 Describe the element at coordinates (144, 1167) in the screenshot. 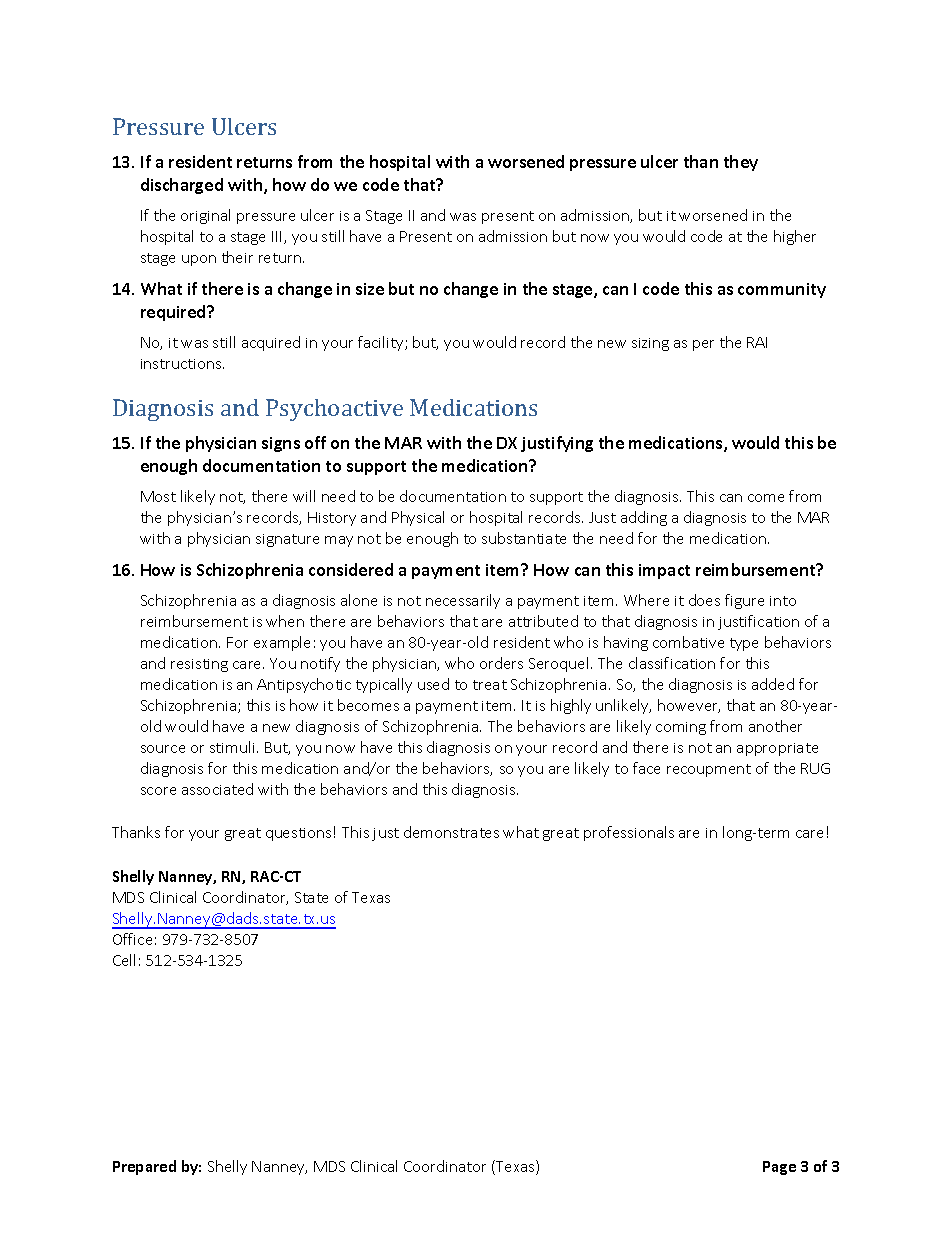

I see `Prepared` at that location.
